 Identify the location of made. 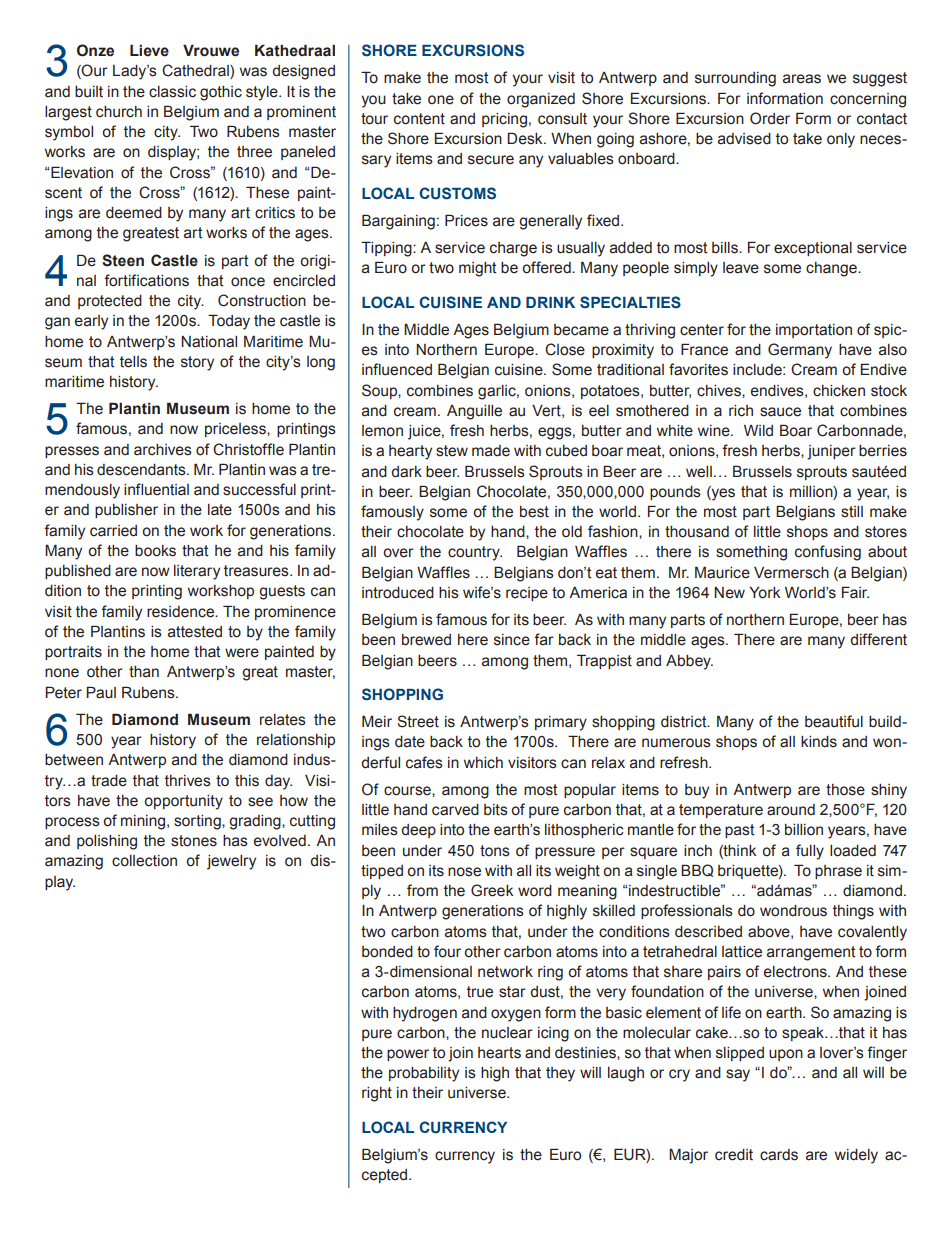
(491, 451).
